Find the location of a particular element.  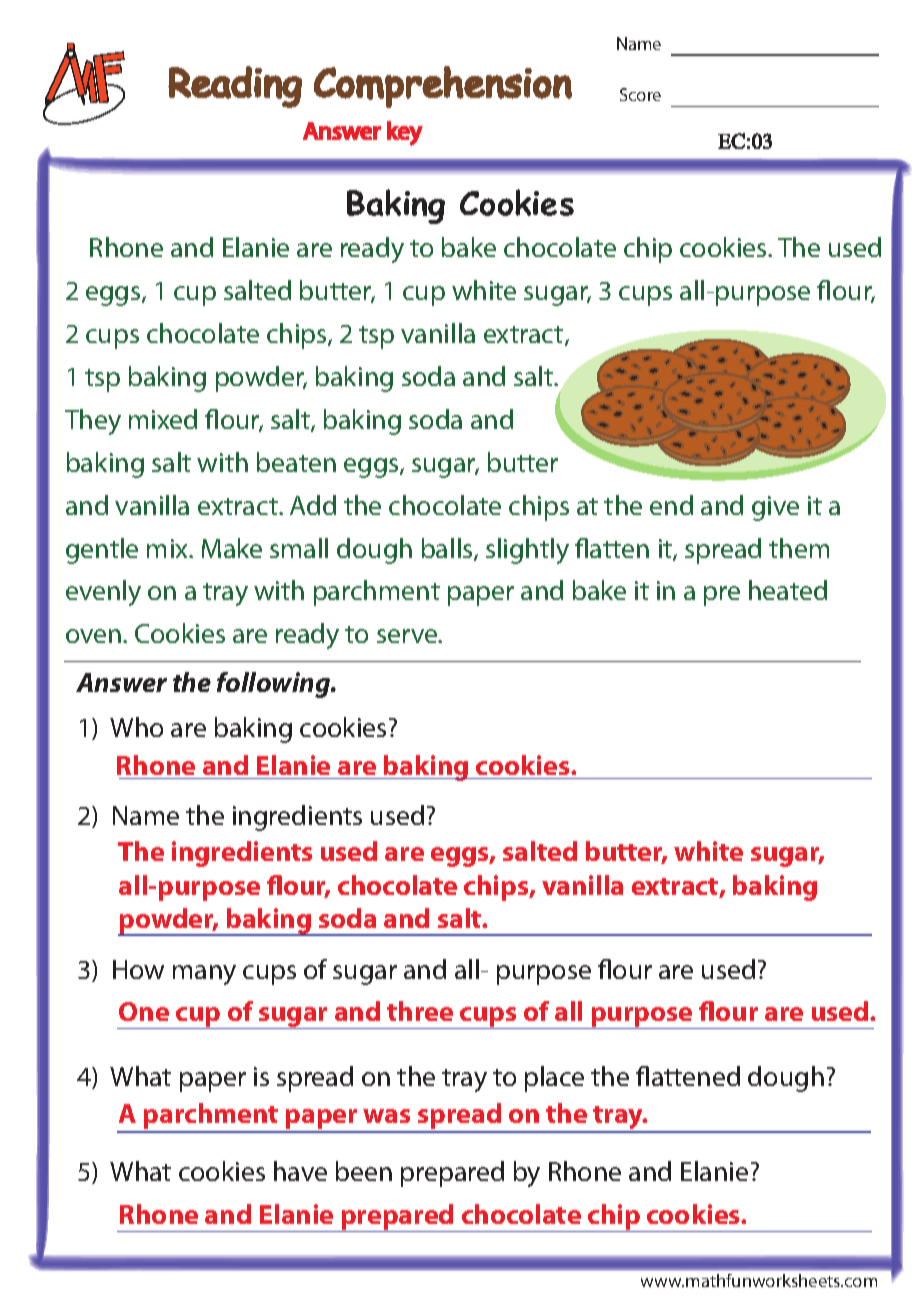

Score is located at coordinates (640, 94).
